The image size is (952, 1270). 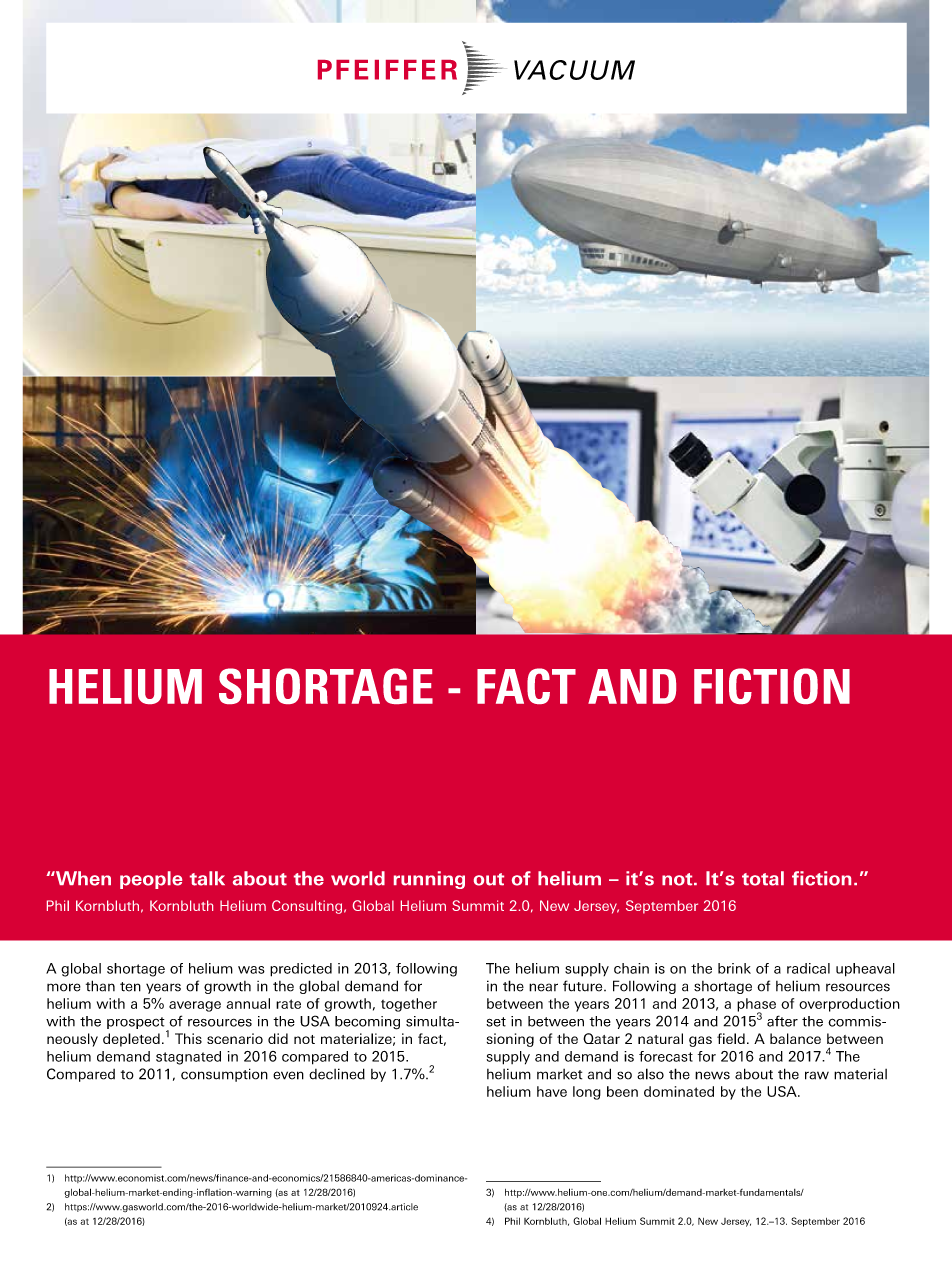 What do you see at coordinates (763, 878) in the screenshot?
I see `total` at bounding box center [763, 878].
